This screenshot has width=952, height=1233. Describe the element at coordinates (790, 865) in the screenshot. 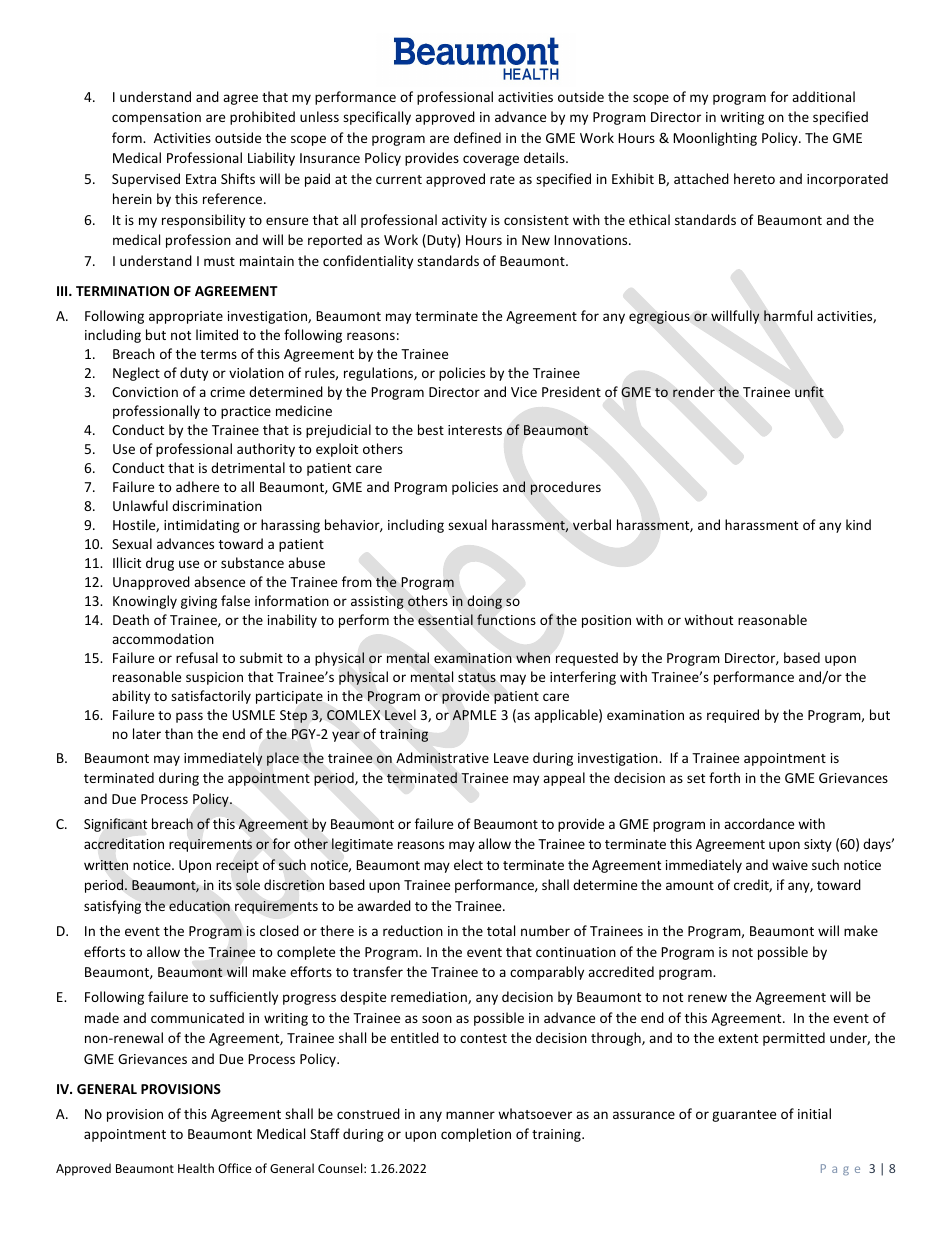

I see `waive` at that location.
